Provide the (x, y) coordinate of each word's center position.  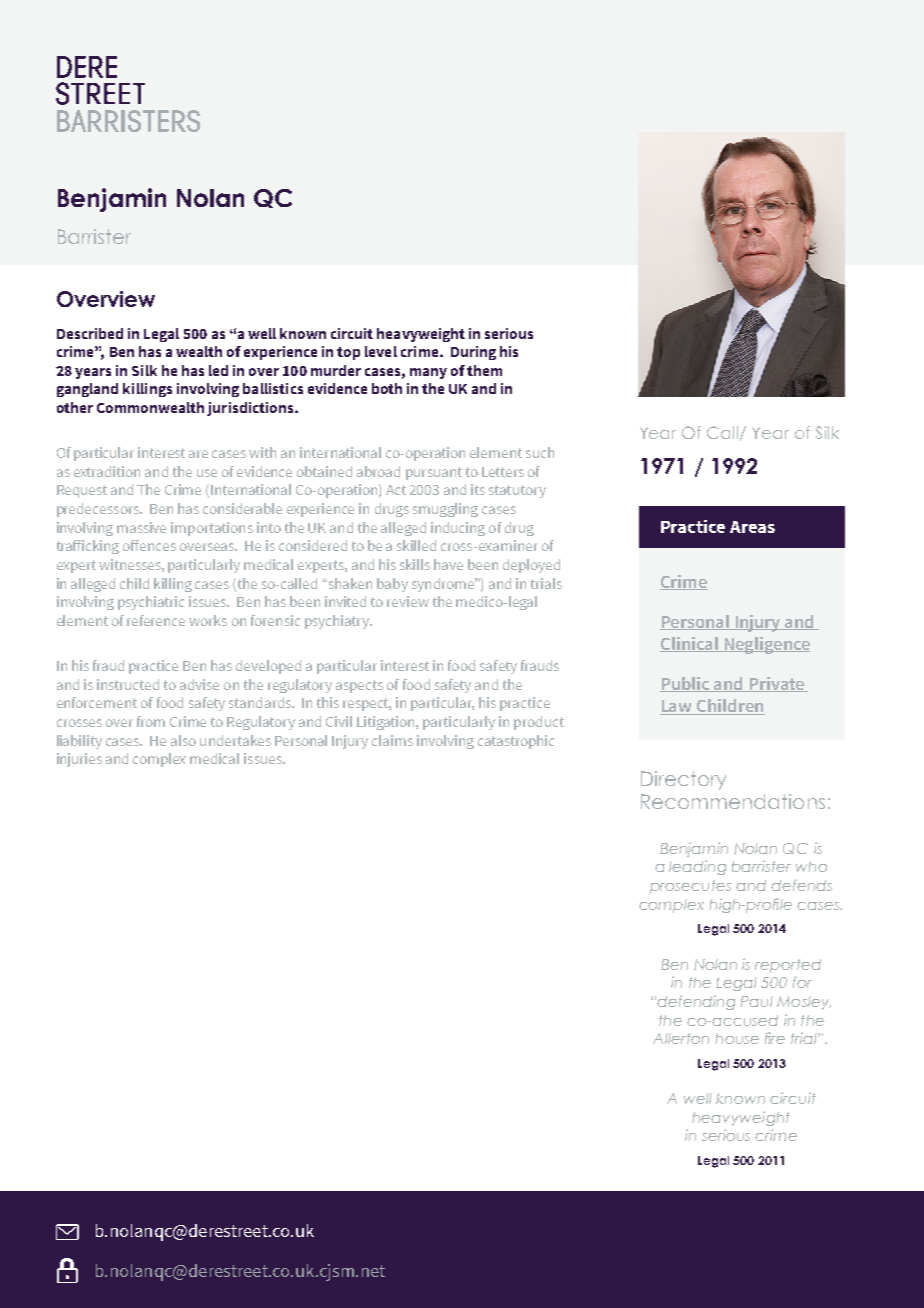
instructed (128, 684)
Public (686, 684)
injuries (79, 760)
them (484, 370)
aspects (359, 686)
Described (90, 333)
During (473, 353)
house (737, 1038)
